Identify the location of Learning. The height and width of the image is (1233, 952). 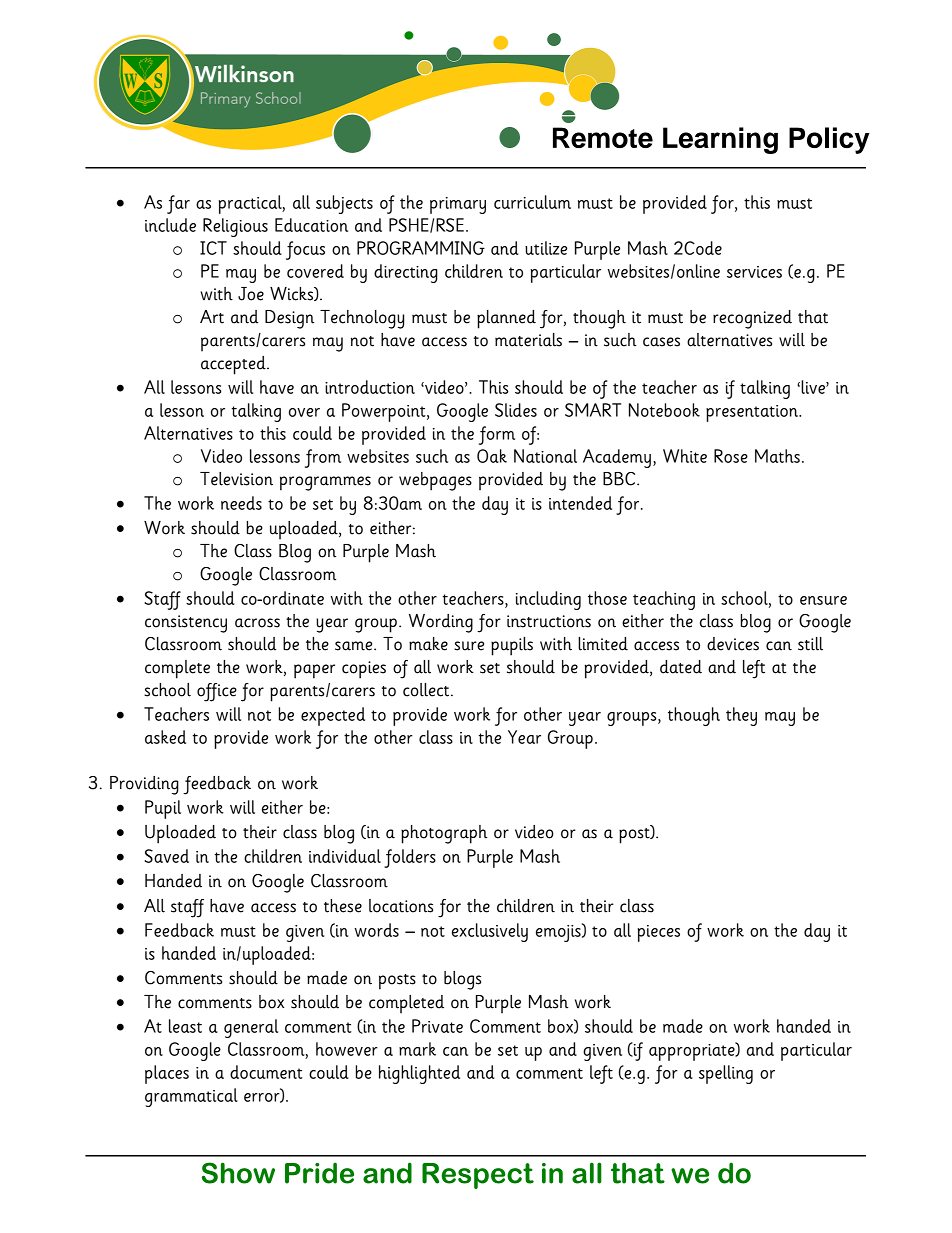
(720, 140).
